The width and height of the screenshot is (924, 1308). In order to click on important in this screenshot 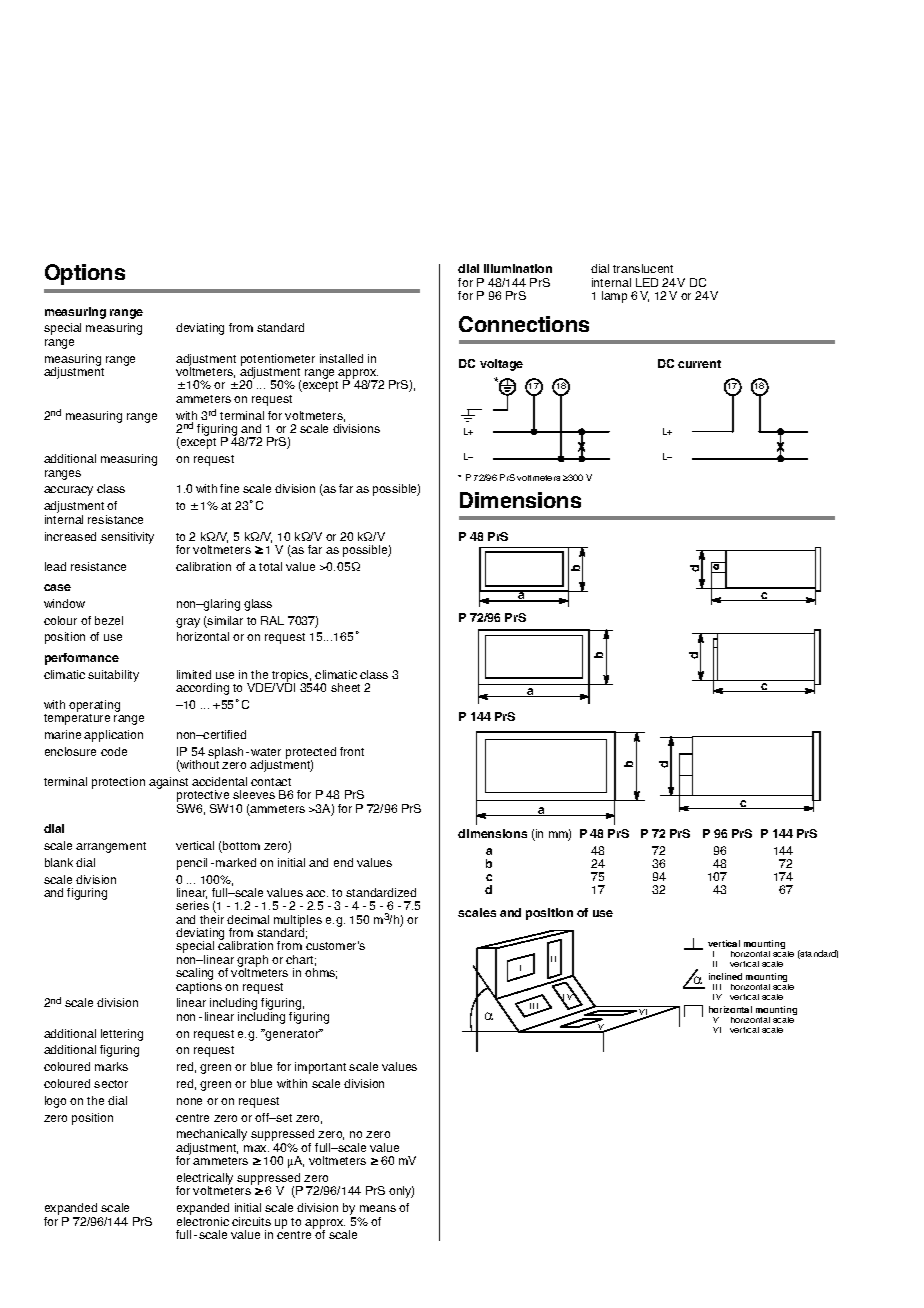, I will do `click(320, 1068)`.
